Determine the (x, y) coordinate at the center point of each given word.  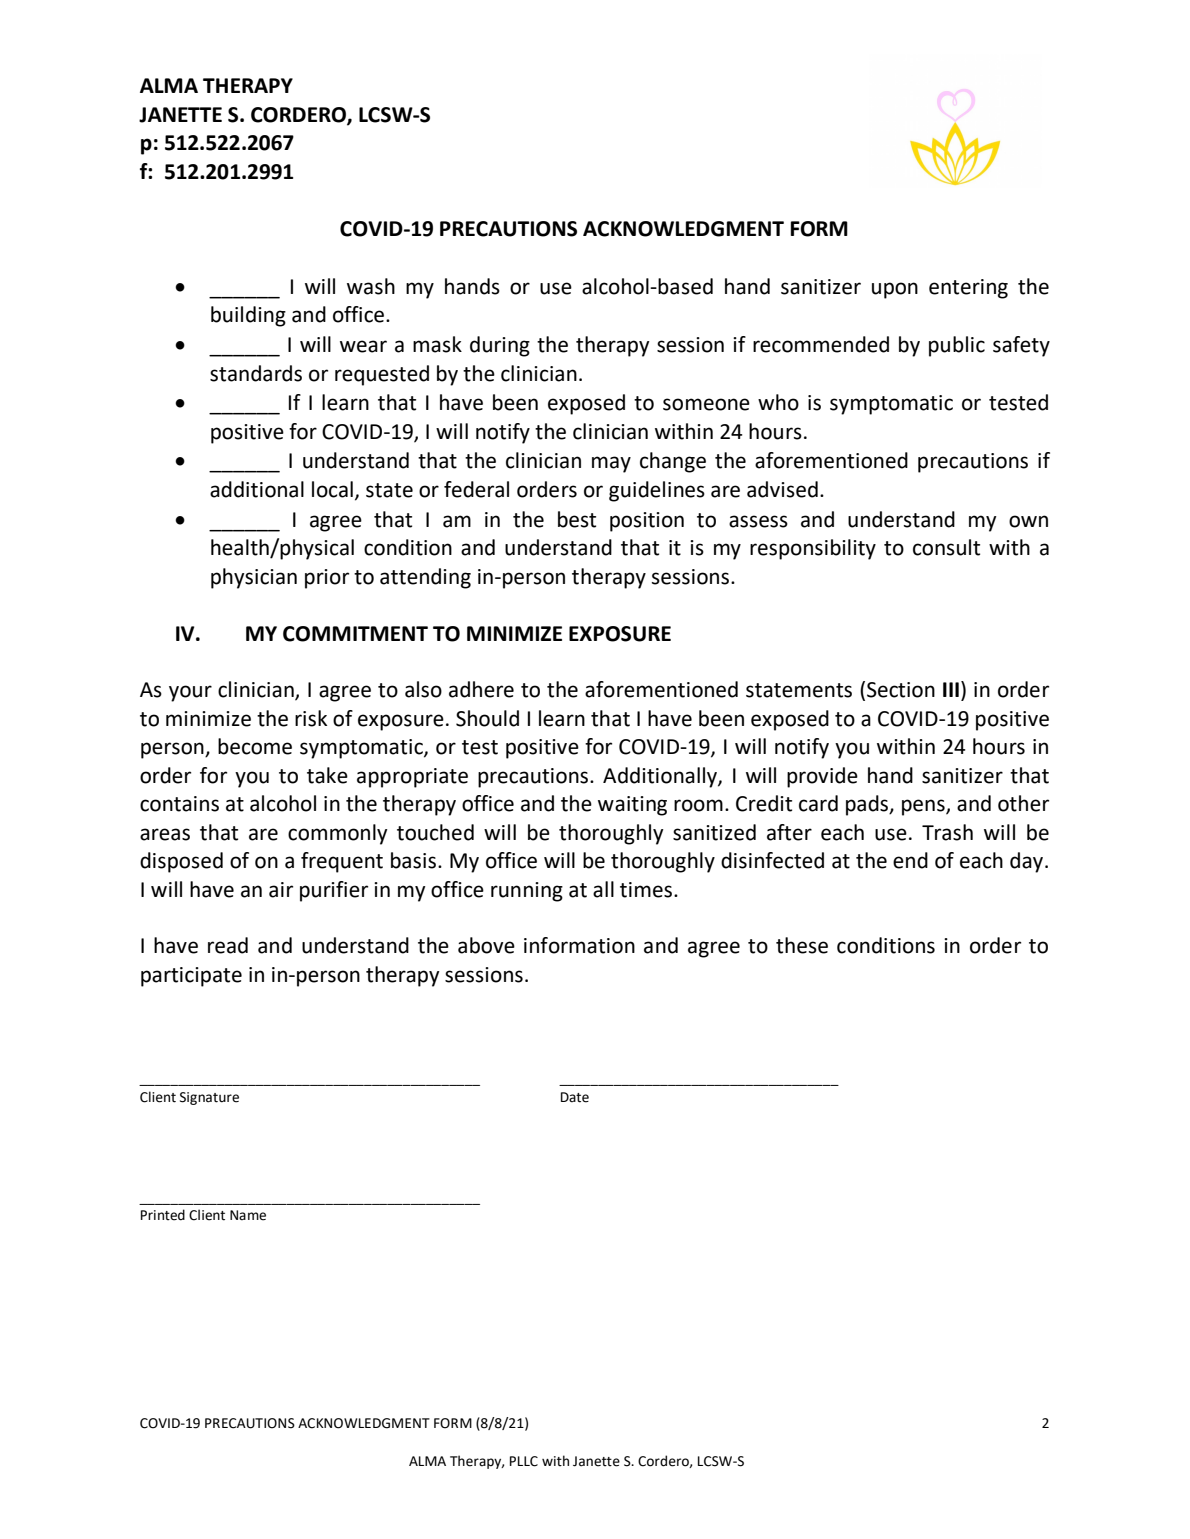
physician (254, 578)
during (500, 346)
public (957, 346)
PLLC (524, 1461)
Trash (947, 832)
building (248, 316)
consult (946, 547)
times (647, 890)
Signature (209, 1098)
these (802, 945)
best (577, 519)
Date (575, 1097)
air (281, 890)
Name (248, 1215)
